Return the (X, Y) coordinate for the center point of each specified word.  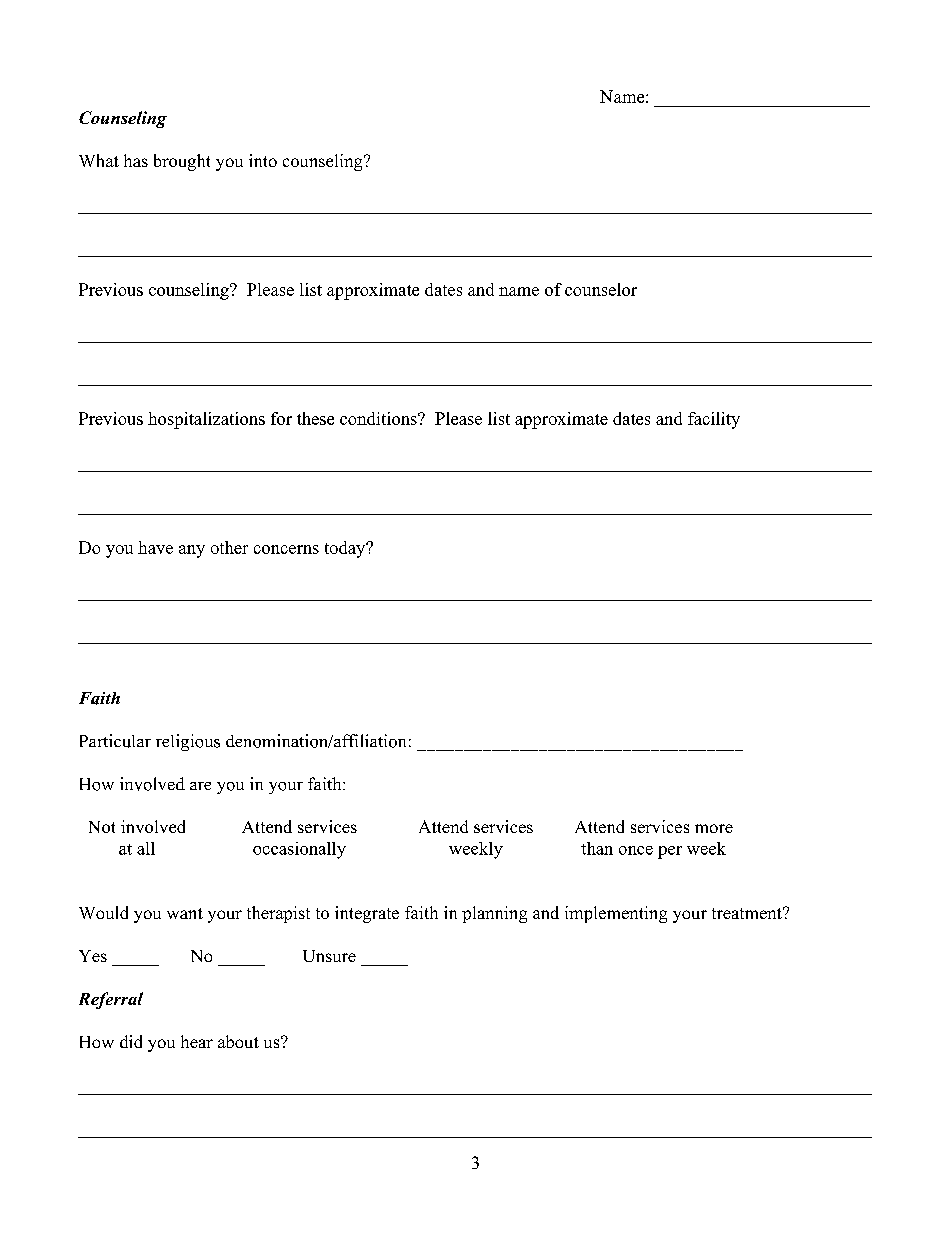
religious (188, 742)
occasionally (299, 850)
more (714, 828)
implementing (616, 914)
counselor (601, 289)
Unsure (329, 956)
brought (182, 162)
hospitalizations (206, 420)
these (315, 418)
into (263, 160)
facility (714, 420)
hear (197, 1041)
